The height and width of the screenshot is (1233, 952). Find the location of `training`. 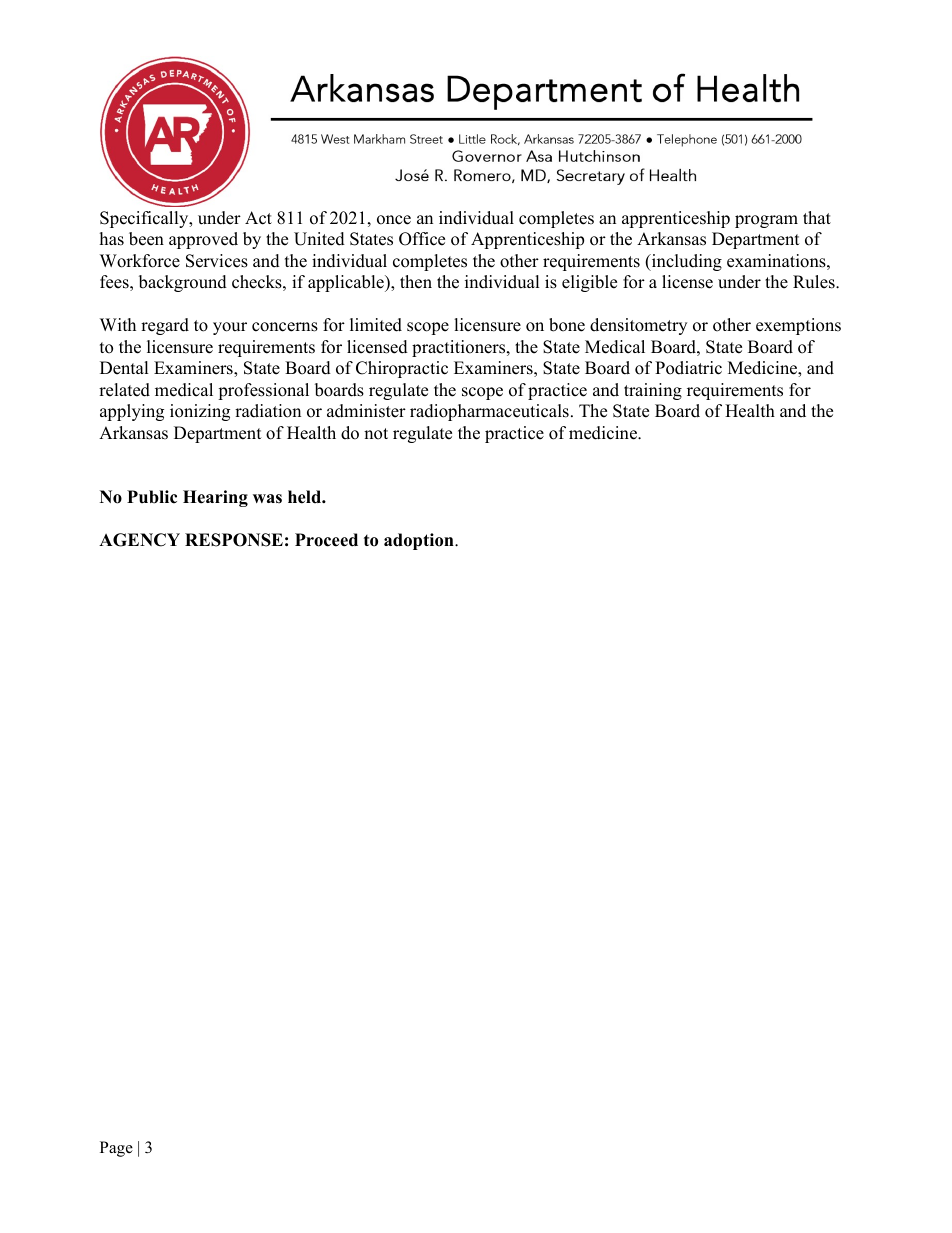

training is located at coordinates (653, 391).
